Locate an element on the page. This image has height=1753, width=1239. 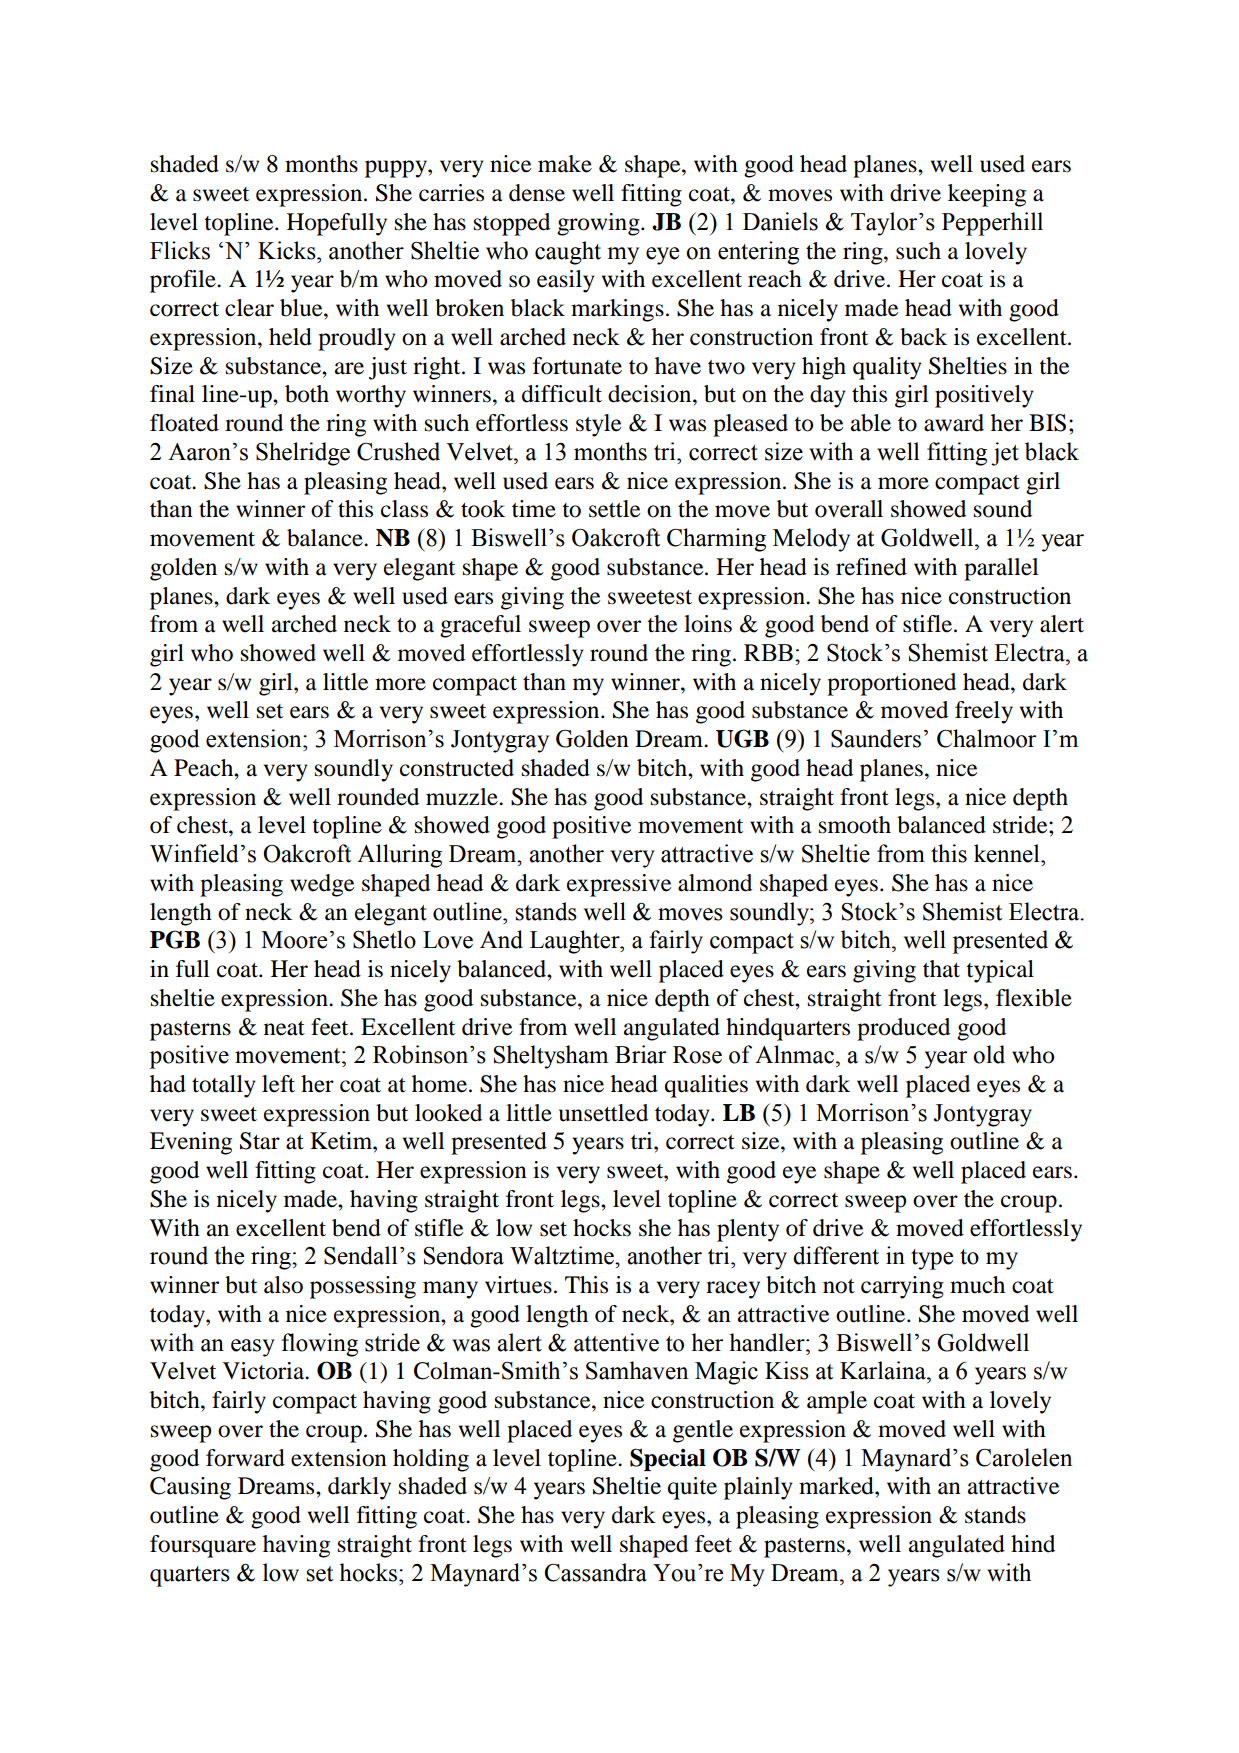
kennel is located at coordinates (1008, 853).
